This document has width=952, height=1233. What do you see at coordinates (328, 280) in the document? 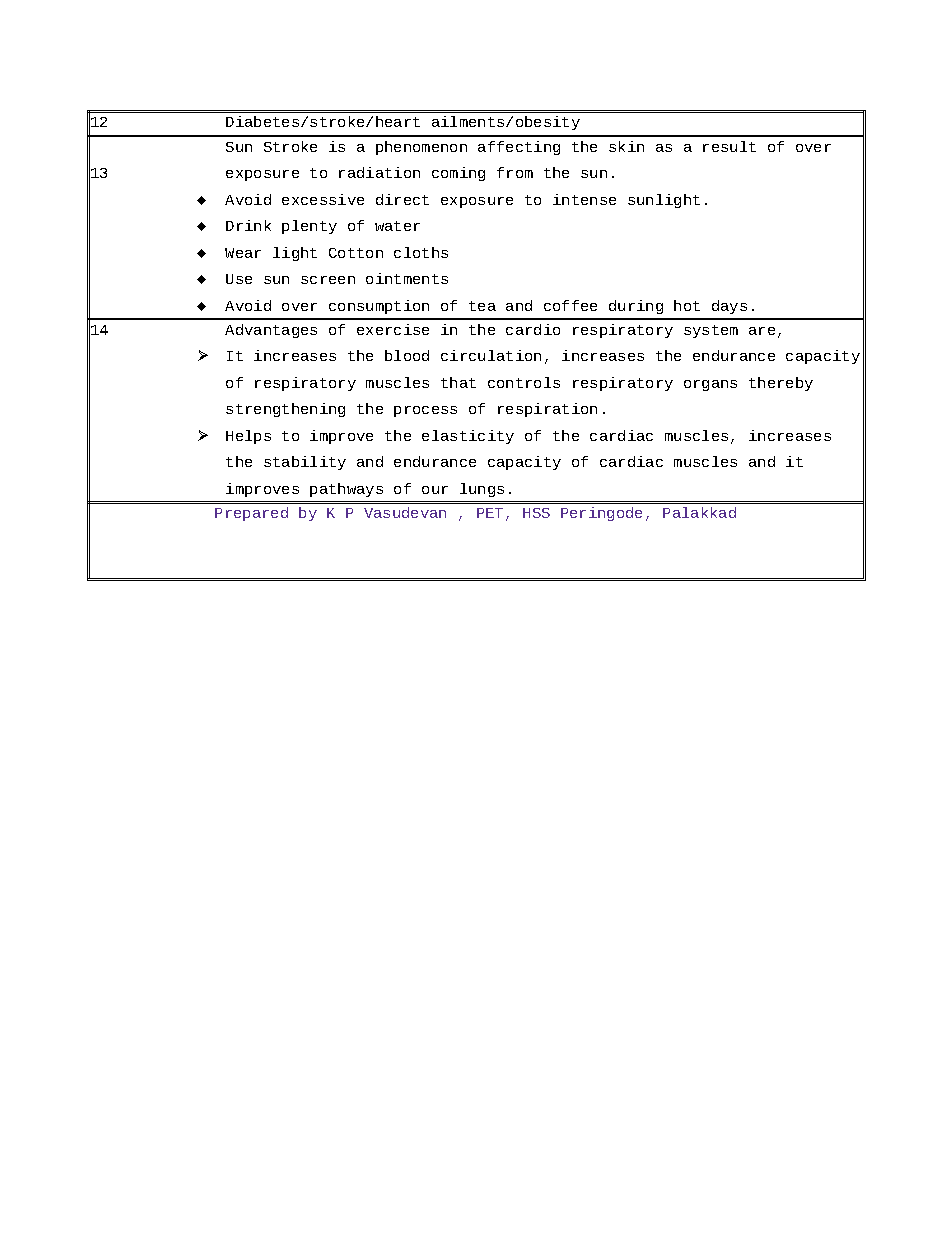
I see `screen` at bounding box center [328, 280].
